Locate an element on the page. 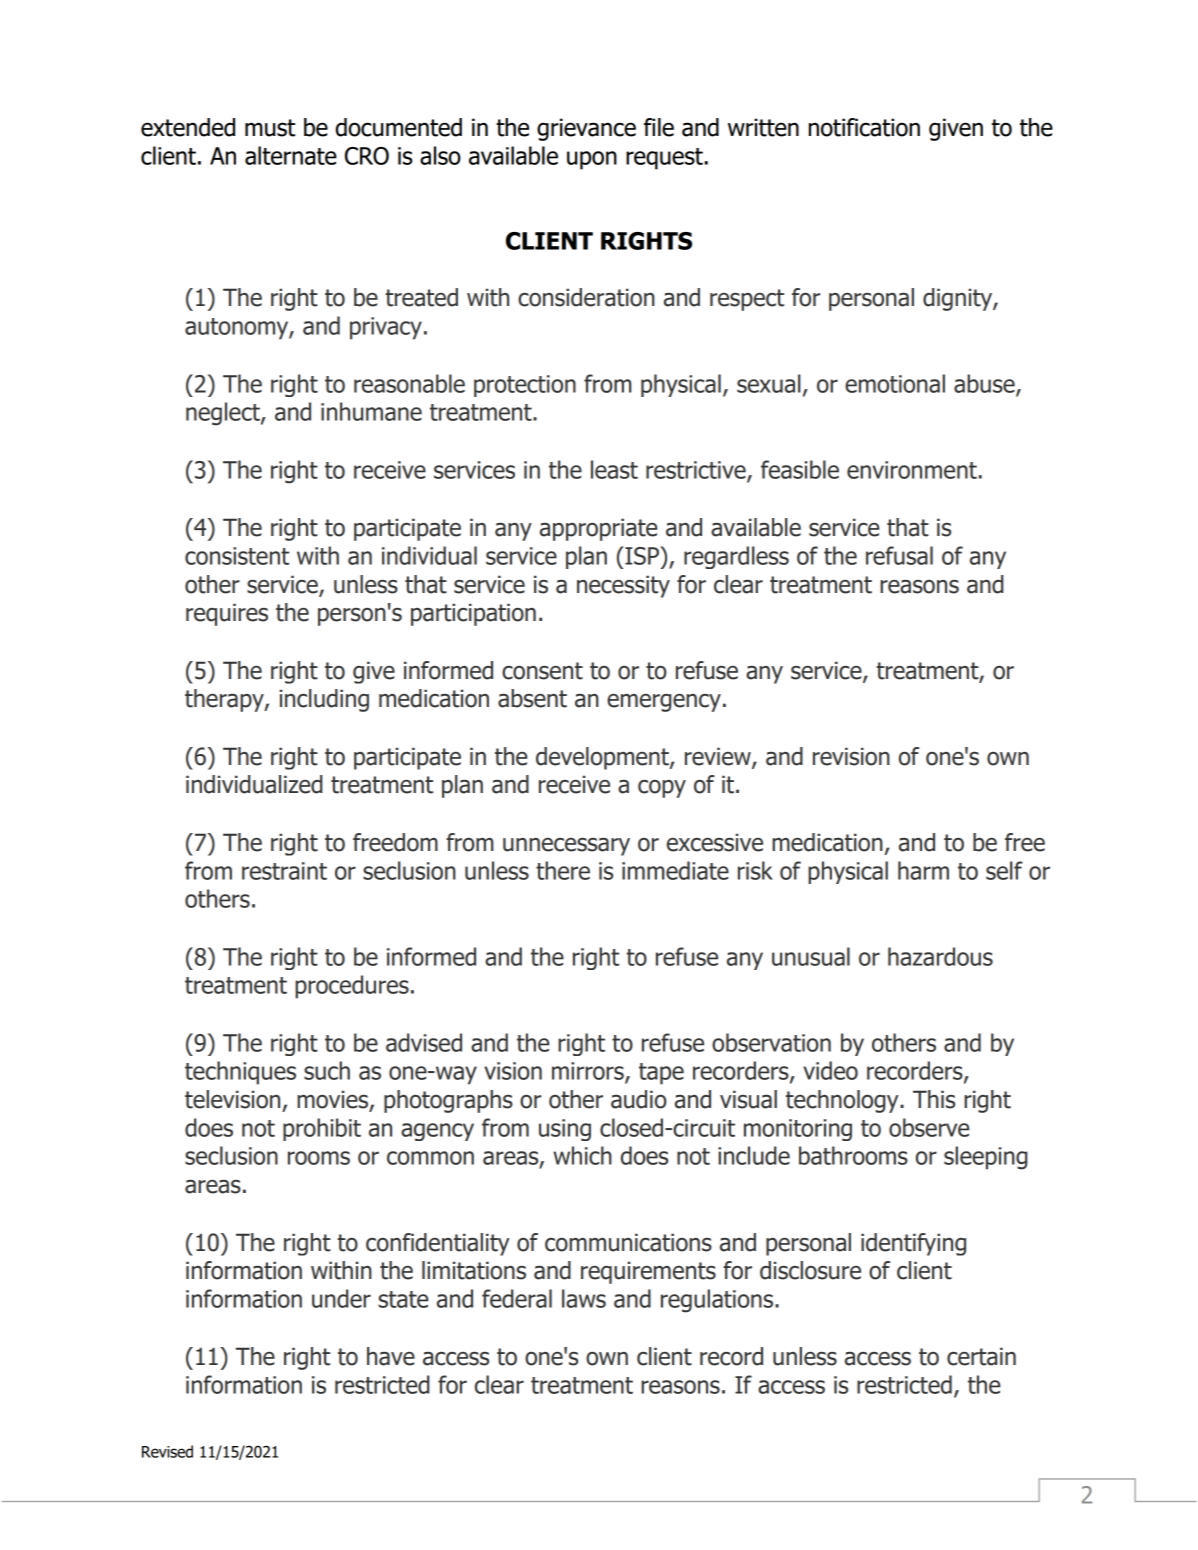  development is located at coordinates (603, 758).
